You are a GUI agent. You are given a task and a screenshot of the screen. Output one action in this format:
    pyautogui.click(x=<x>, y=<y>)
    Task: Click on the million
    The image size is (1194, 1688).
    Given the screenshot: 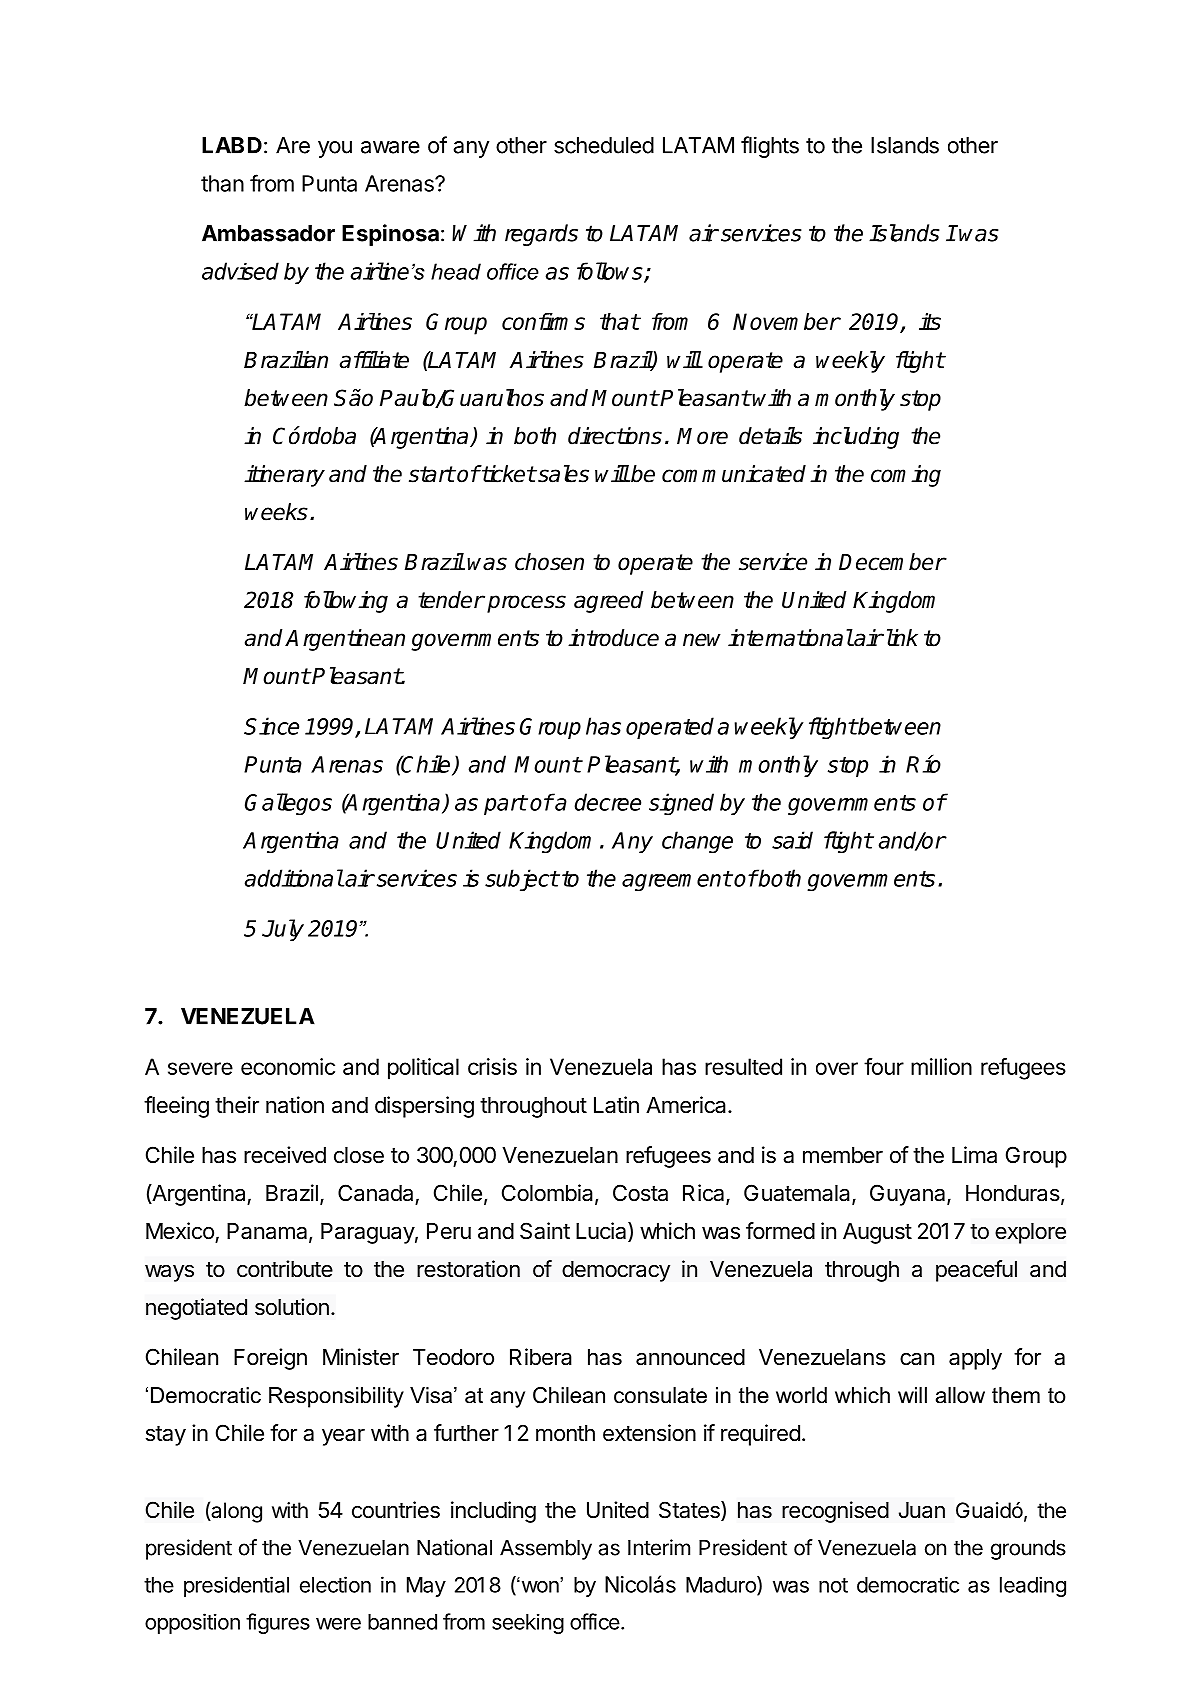 What is the action you would take?
    pyautogui.click(x=941, y=1066)
